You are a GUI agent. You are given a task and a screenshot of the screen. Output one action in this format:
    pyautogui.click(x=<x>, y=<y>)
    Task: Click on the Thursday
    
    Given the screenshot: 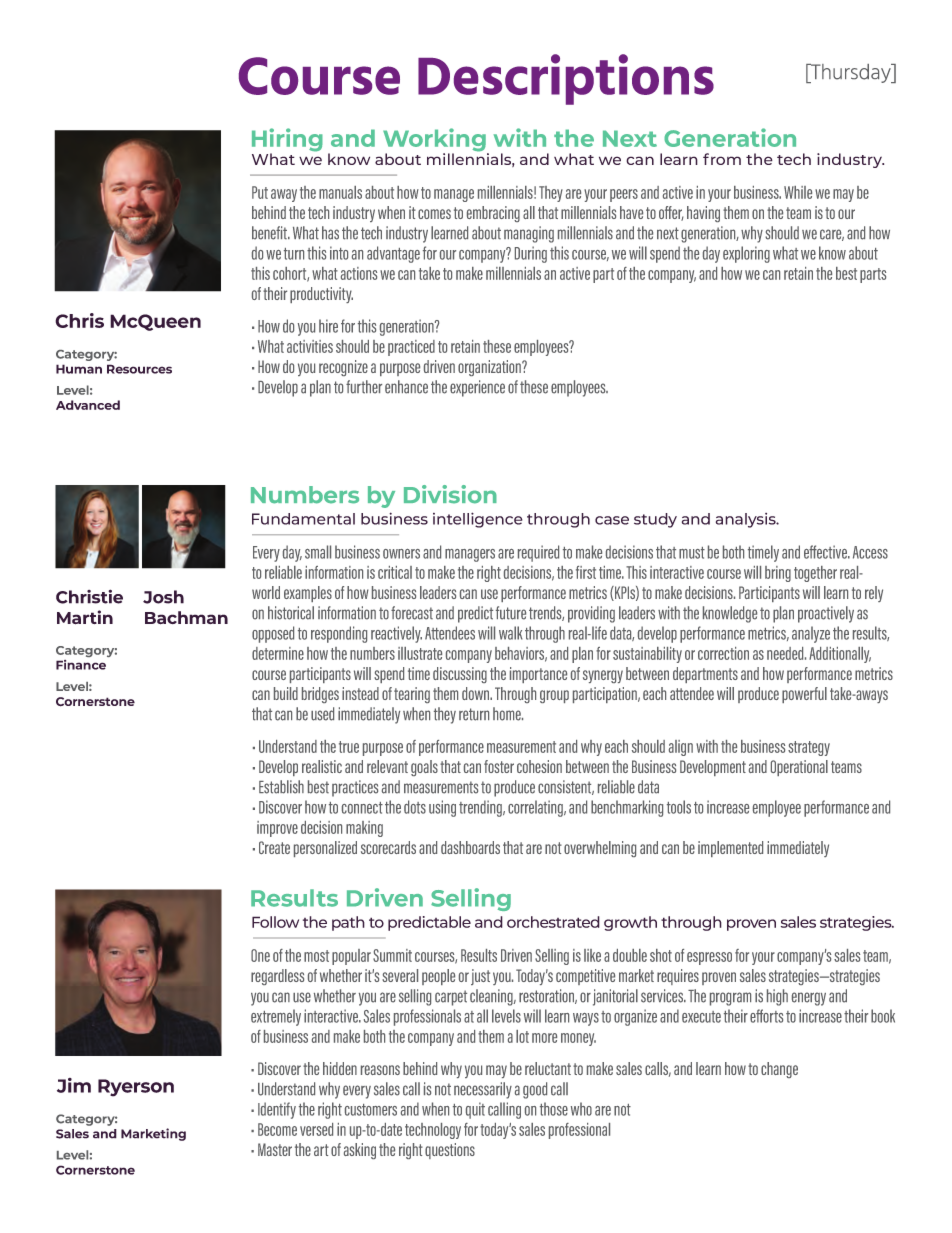 What is the action you would take?
    pyautogui.click(x=851, y=73)
